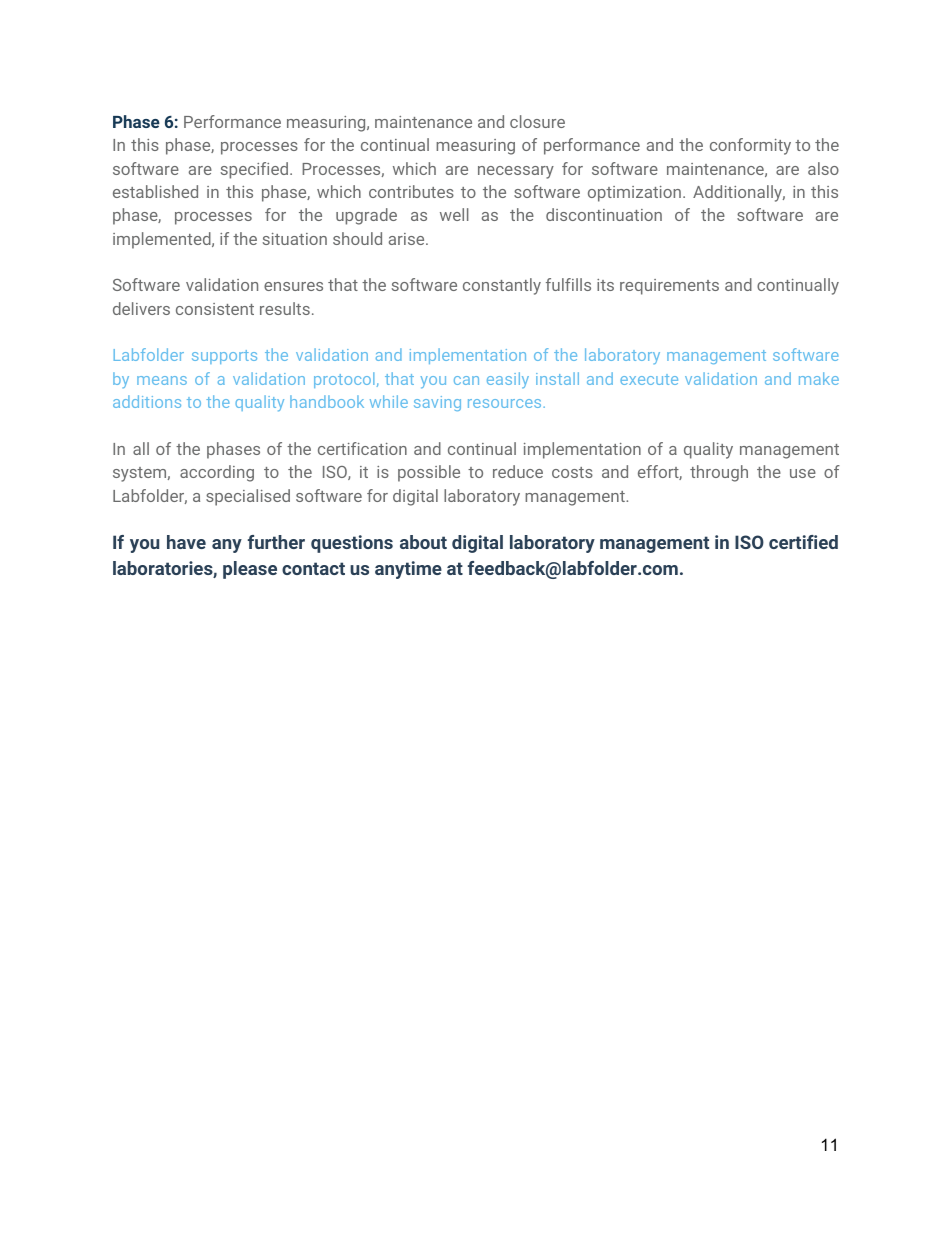 This screenshot has height=1233, width=952. Describe the element at coordinates (750, 146) in the screenshot. I see `conformity` at that location.
